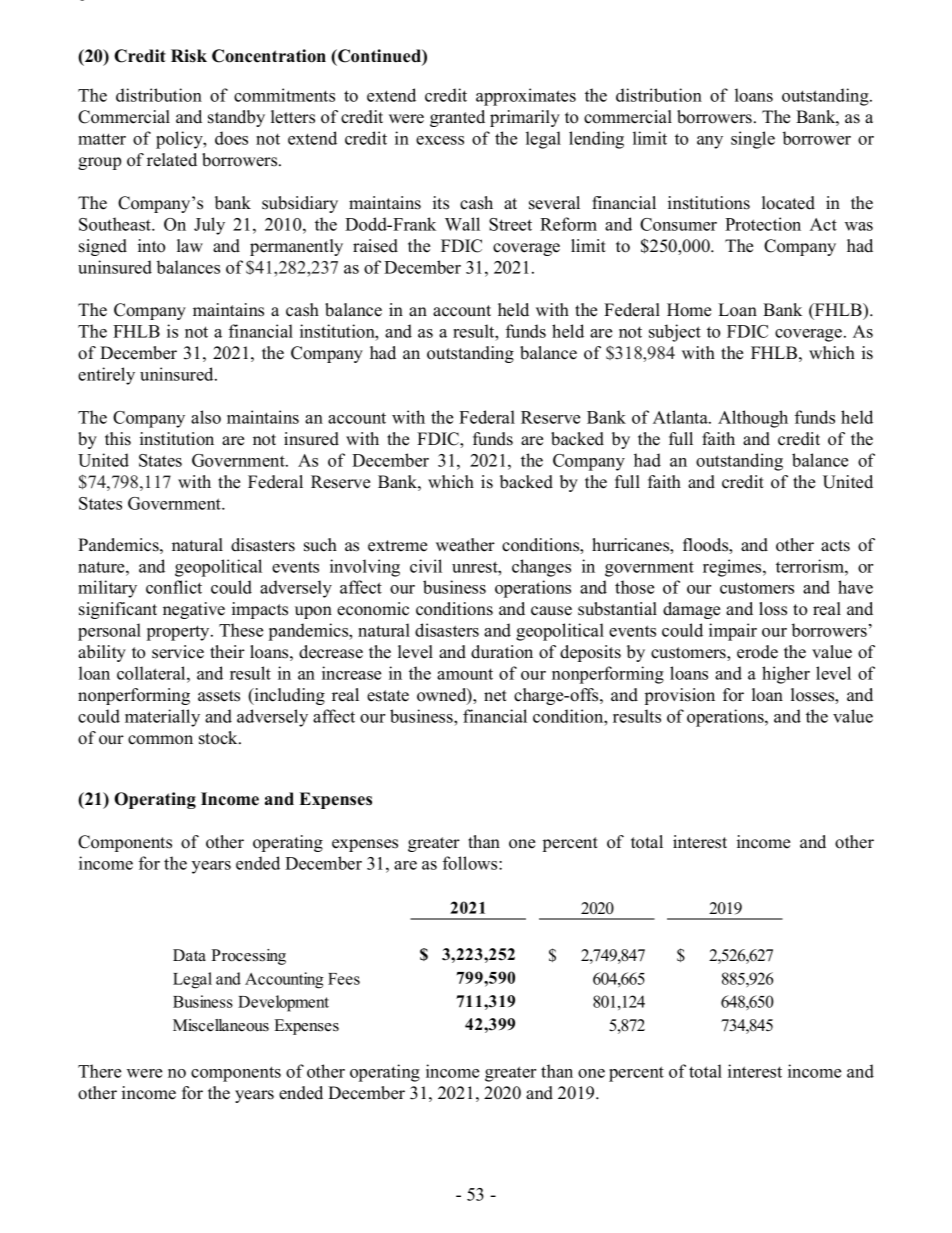  Describe the element at coordinates (786, 675) in the screenshot. I see `higher` at that location.
